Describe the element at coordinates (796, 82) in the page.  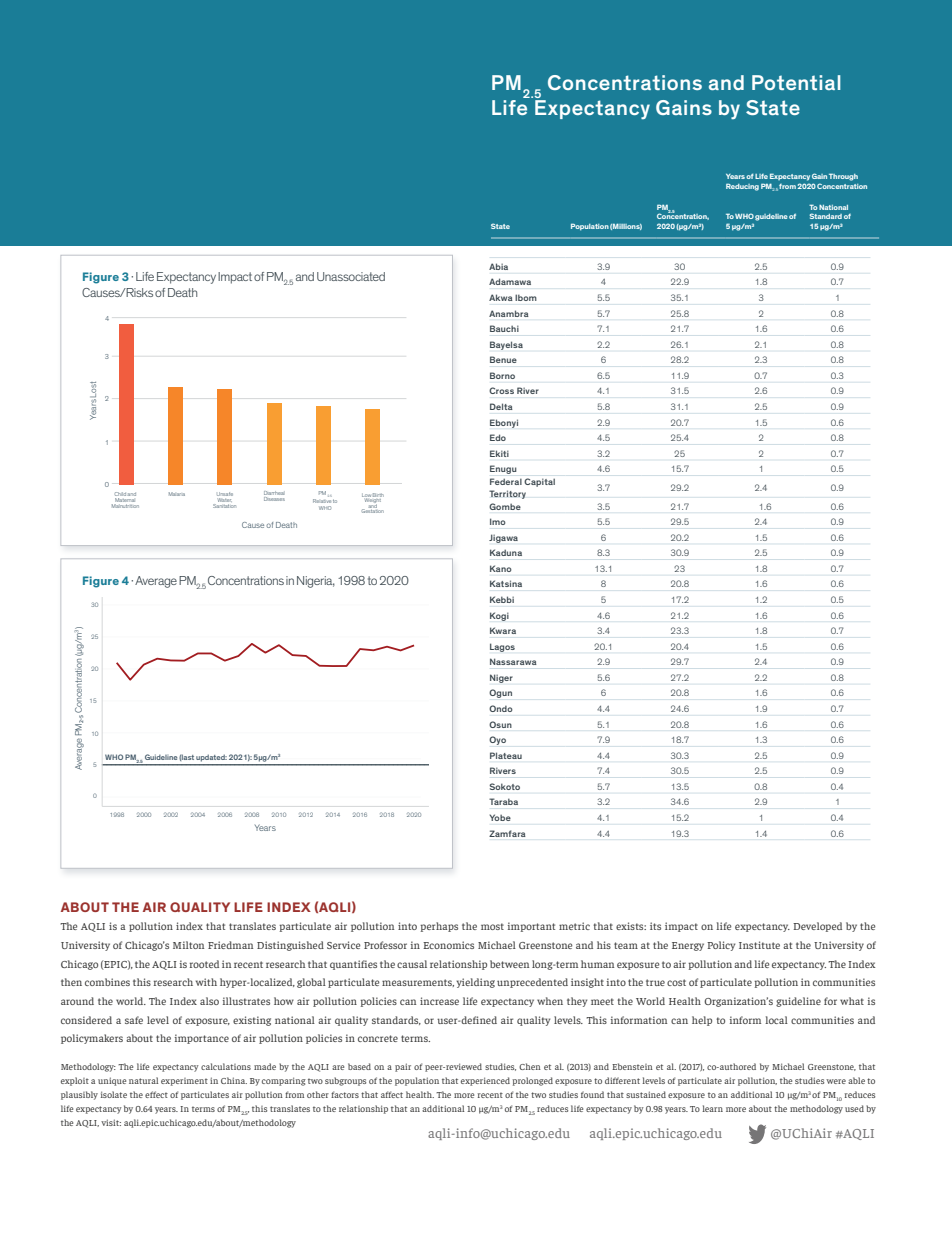
I see `Potential` at that location.
